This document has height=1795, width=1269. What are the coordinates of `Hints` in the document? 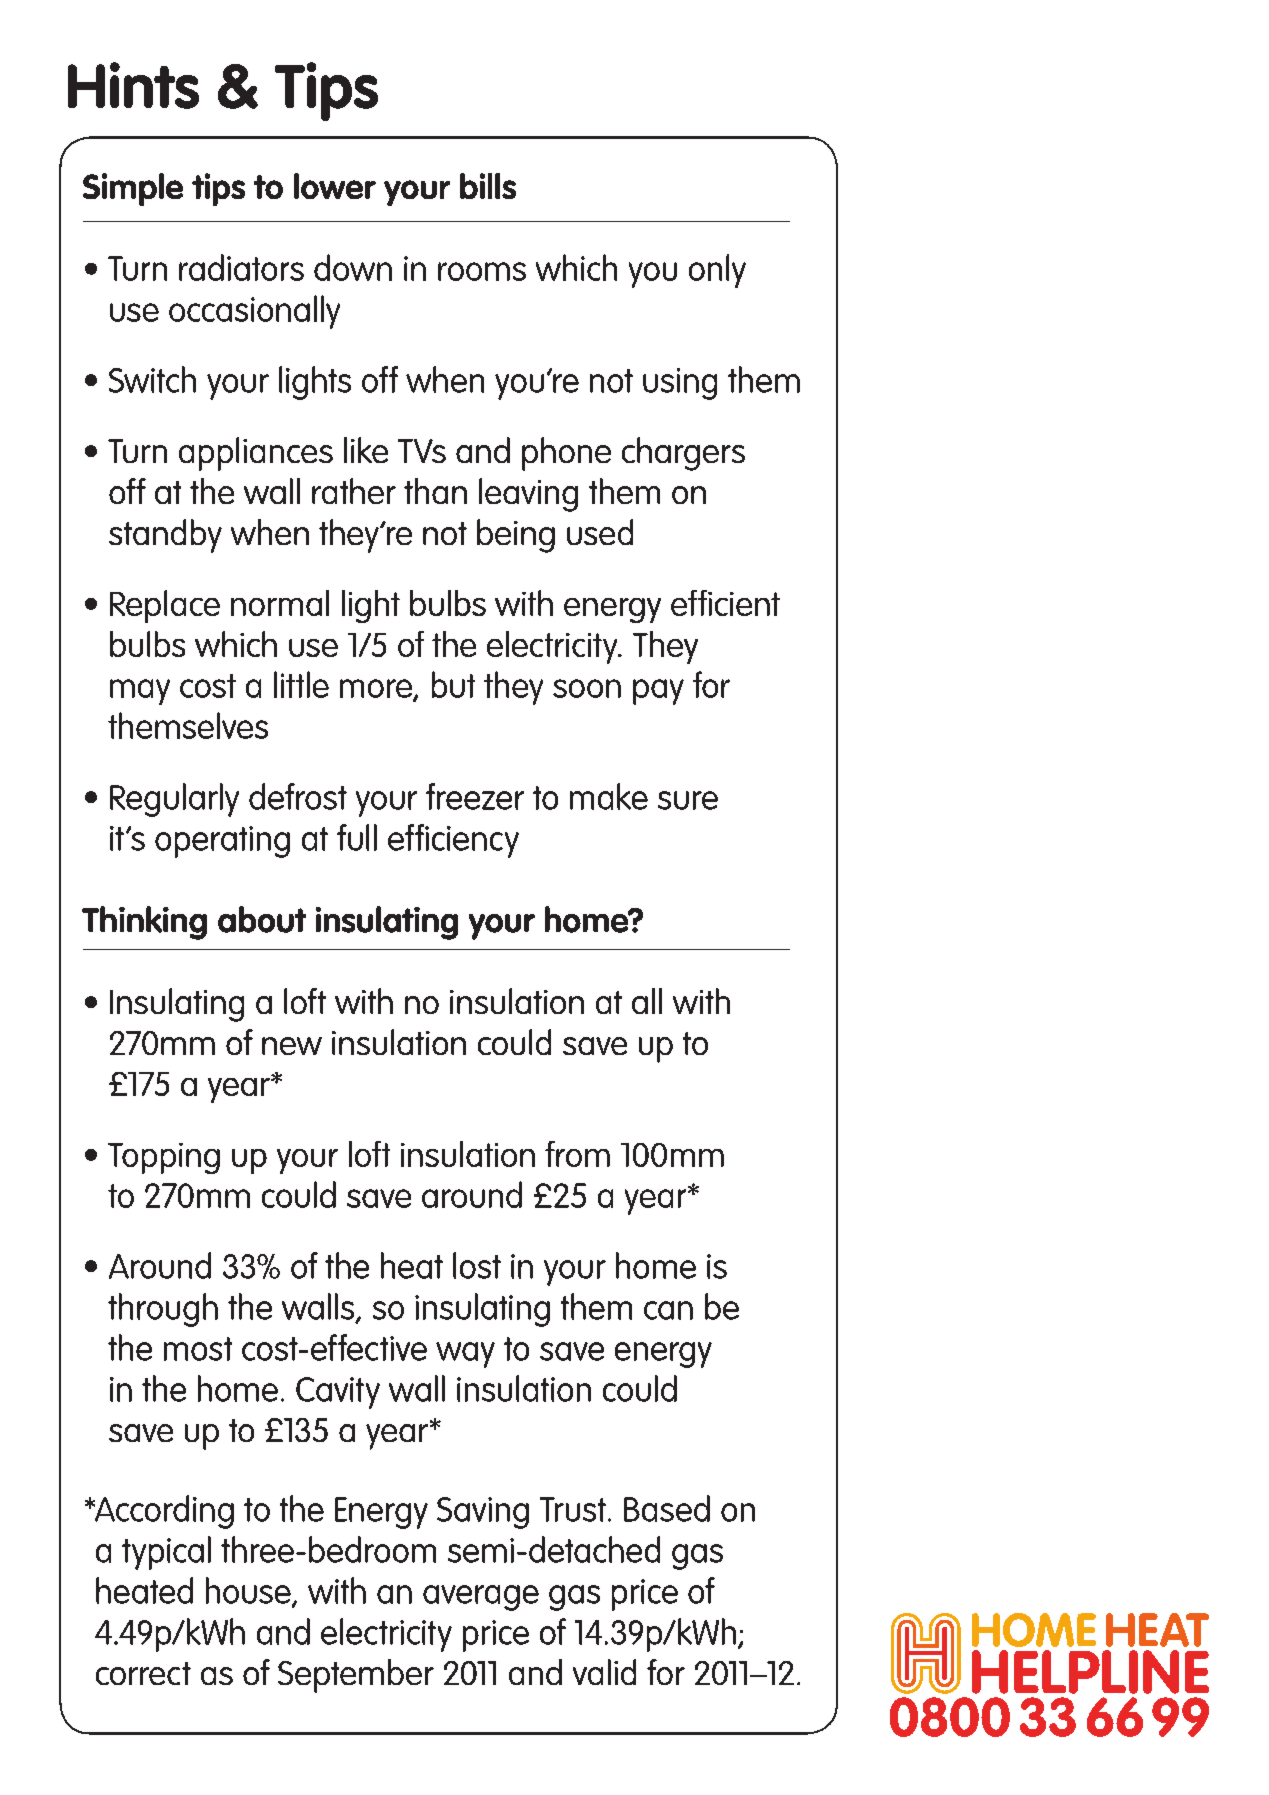 It's located at (133, 85).
